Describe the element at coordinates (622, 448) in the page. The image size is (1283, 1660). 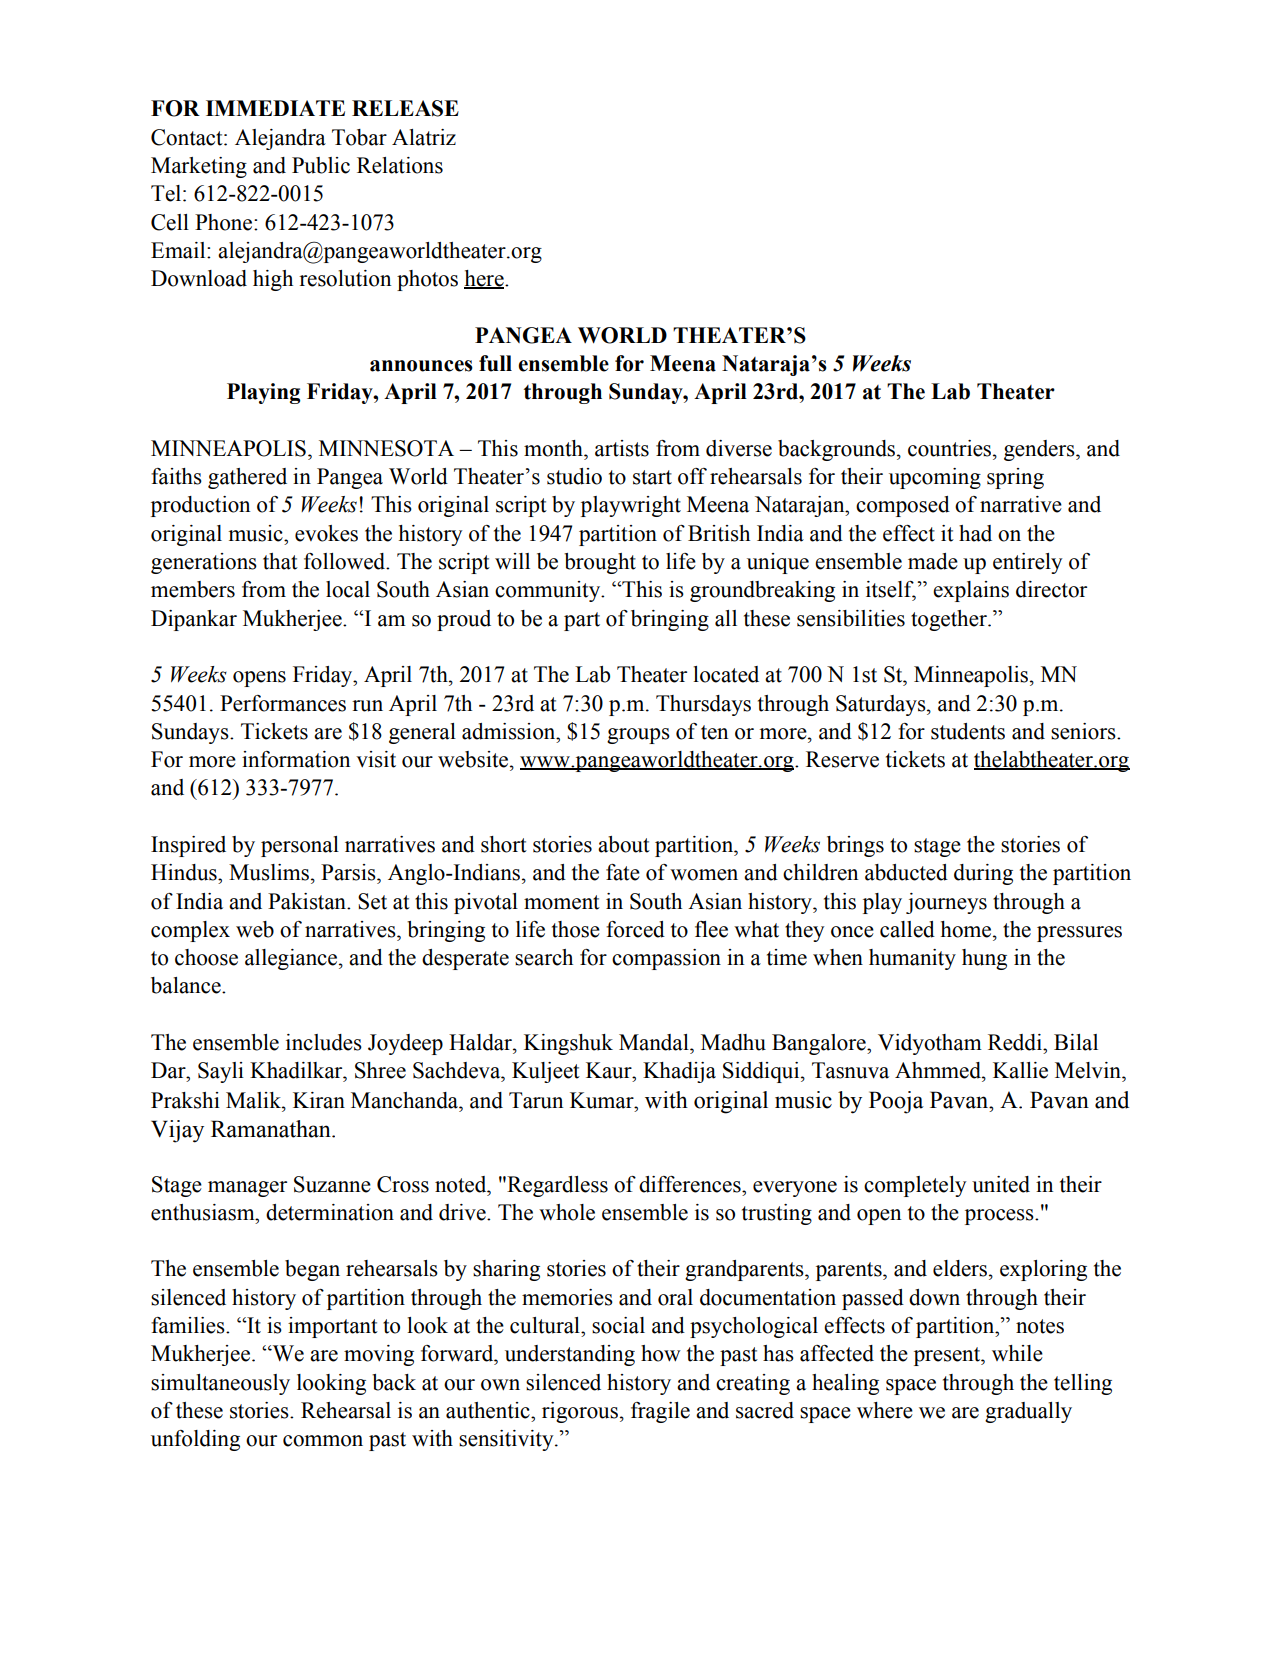
I see `artists` at that location.
